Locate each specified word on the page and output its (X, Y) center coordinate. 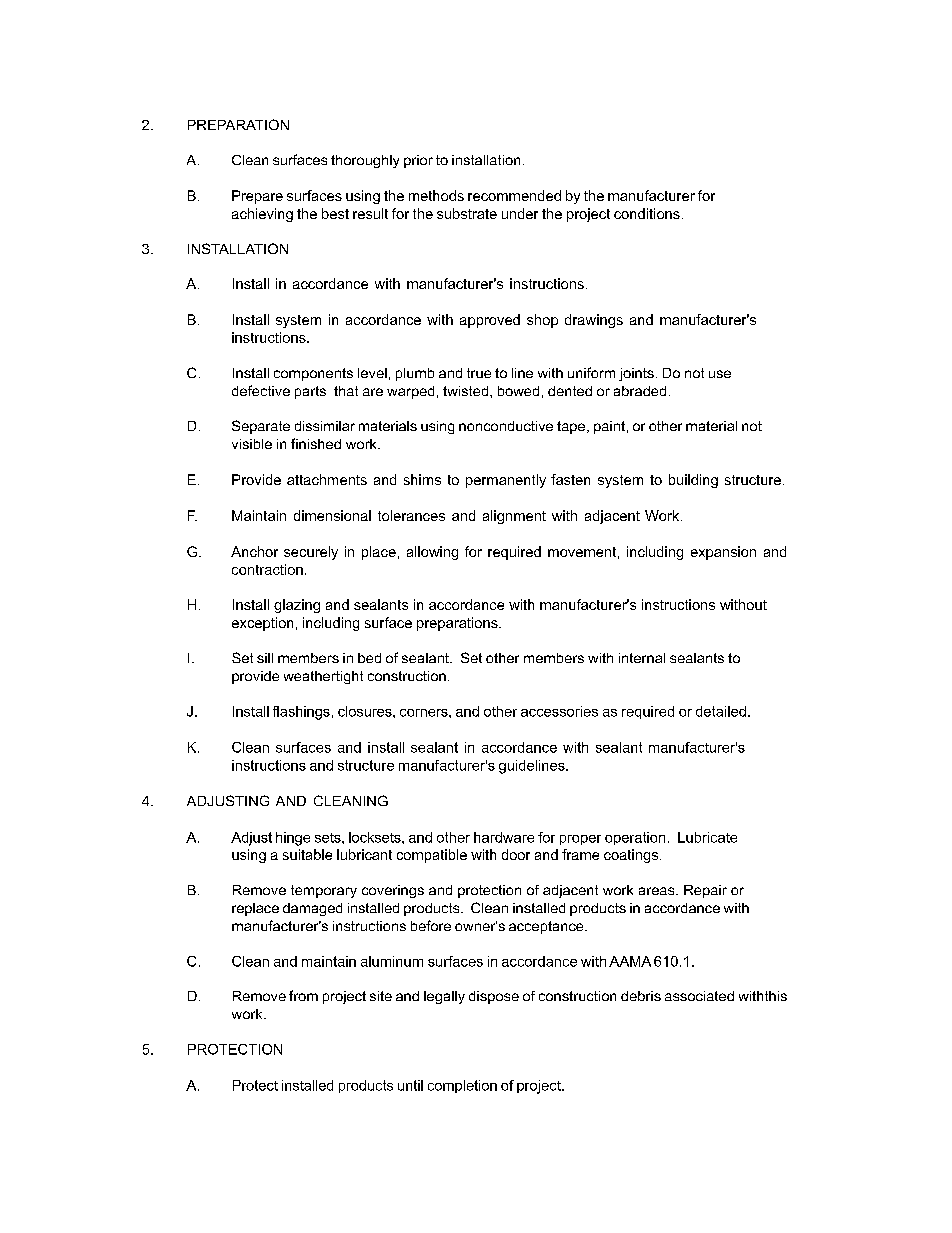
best (335, 213)
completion (462, 1086)
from (303, 995)
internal (642, 658)
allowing (432, 553)
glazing (297, 606)
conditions (647, 213)
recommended (514, 195)
